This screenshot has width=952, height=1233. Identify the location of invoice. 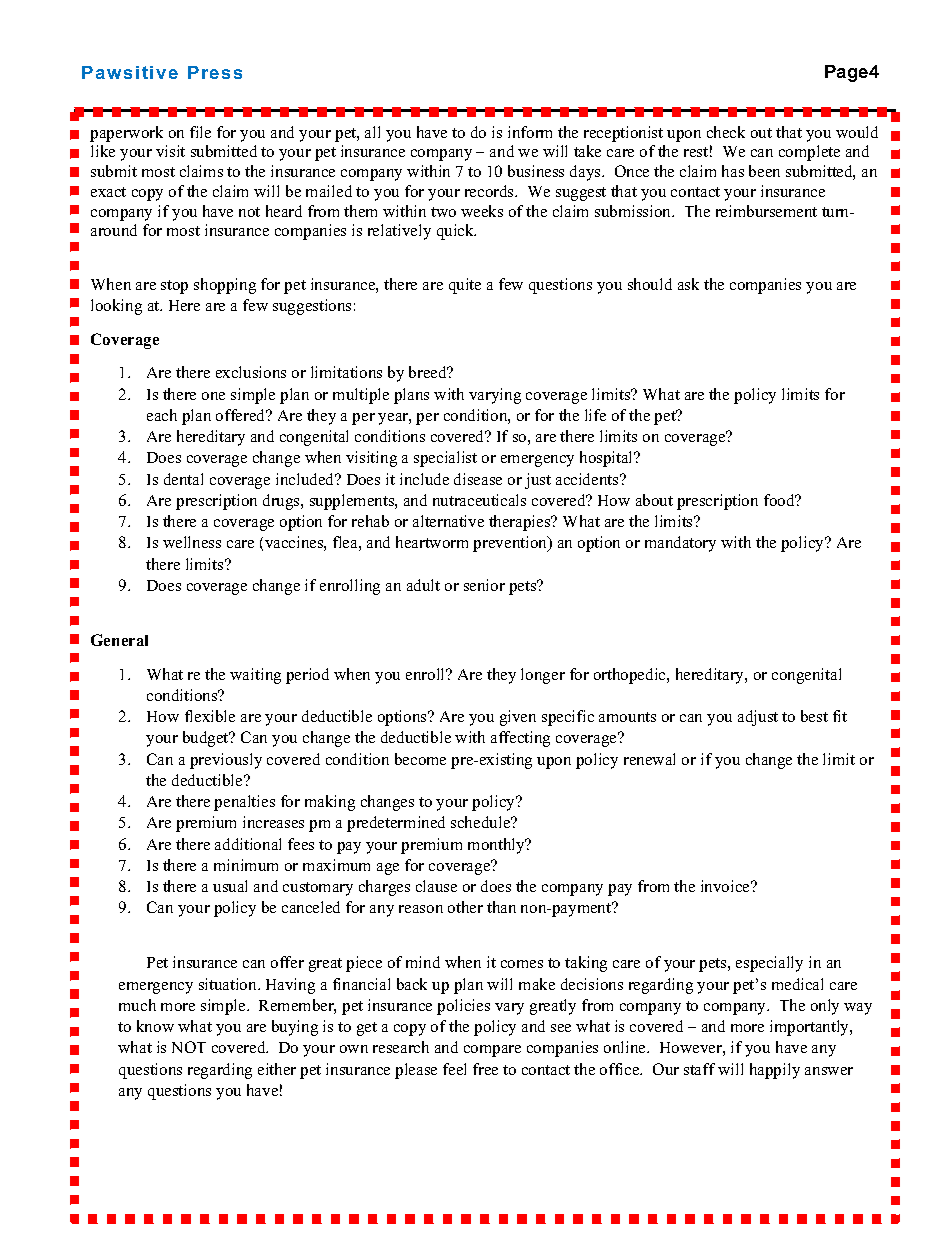
(727, 886).
